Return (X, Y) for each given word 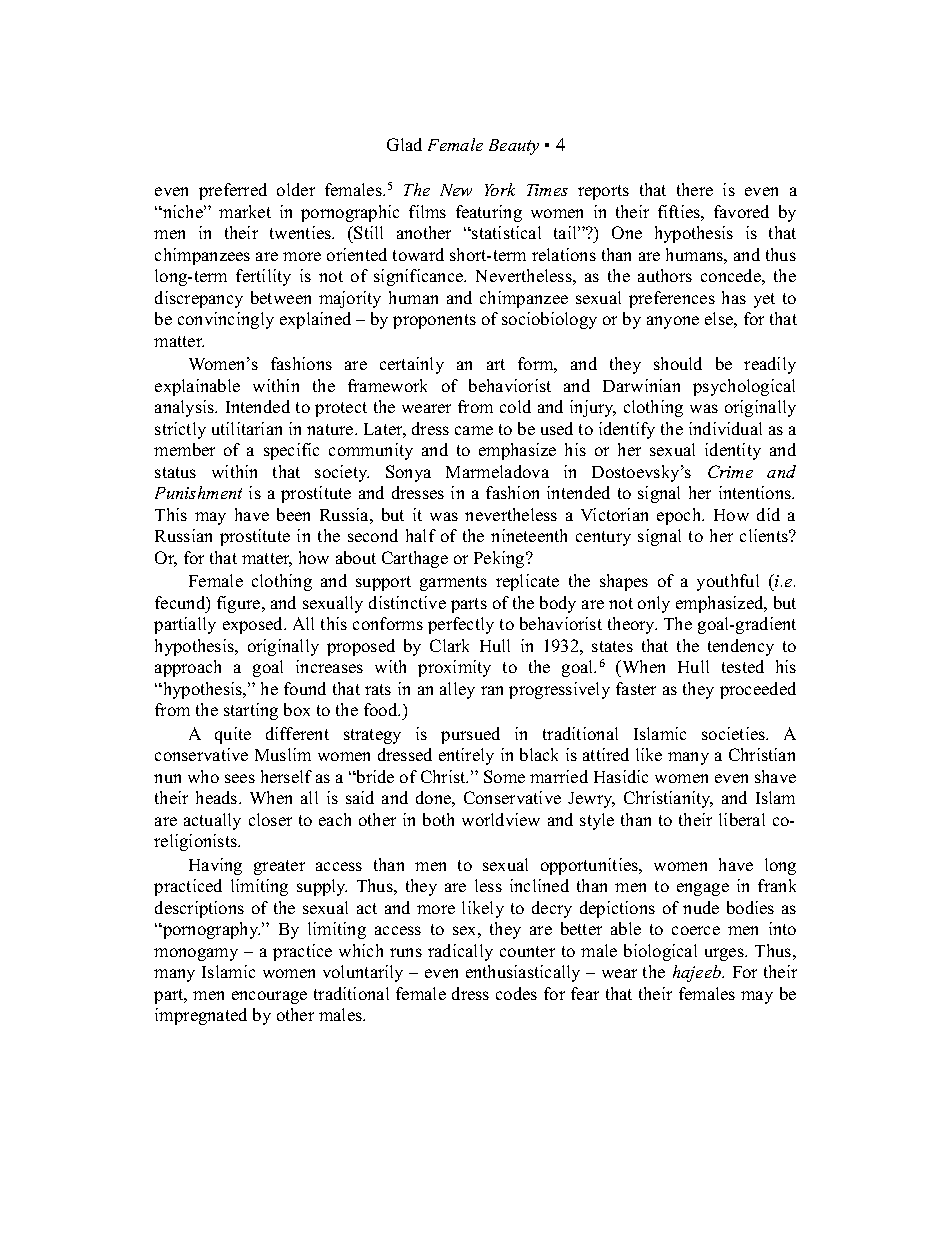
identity (733, 451)
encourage (269, 997)
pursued (470, 735)
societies (735, 733)
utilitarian (247, 428)
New (456, 190)
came (474, 430)
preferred (233, 191)
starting (251, 711)
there (695, 189)
